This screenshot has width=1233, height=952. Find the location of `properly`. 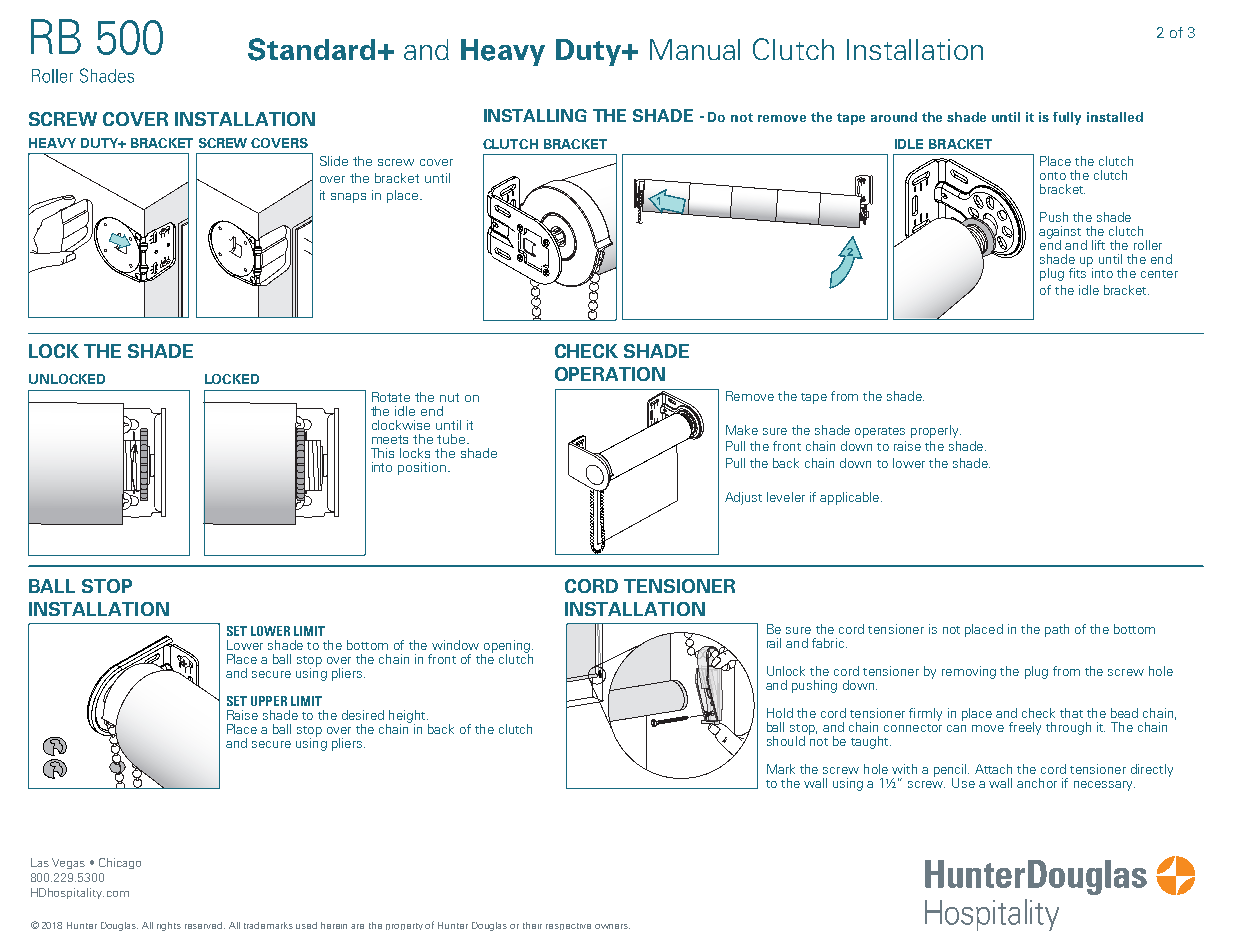

properly is located at coordinates (936, 431).
